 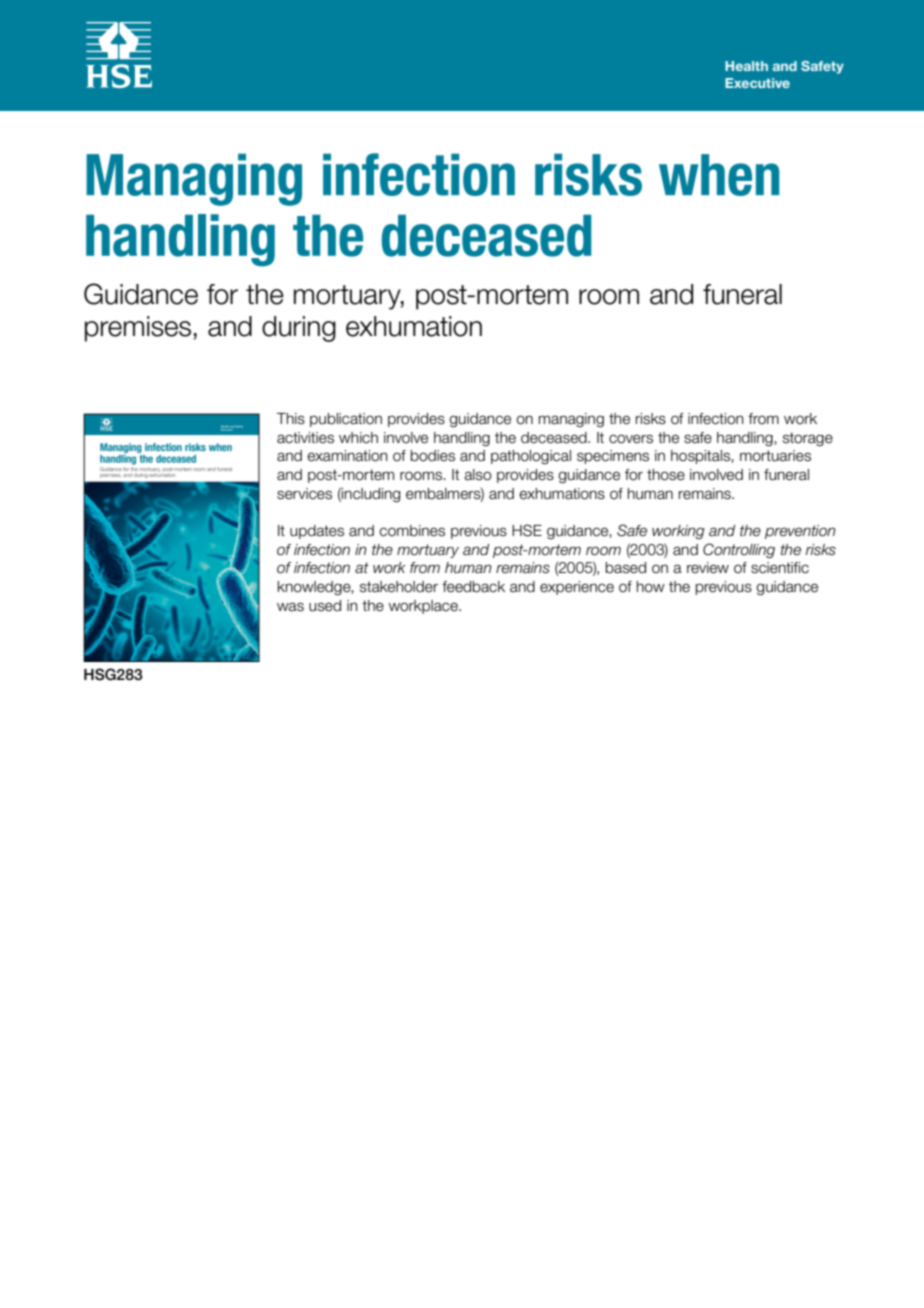 What do you see at coordinates (299, 329) in the image?
I see `during` at bounding box center [299, 329].
